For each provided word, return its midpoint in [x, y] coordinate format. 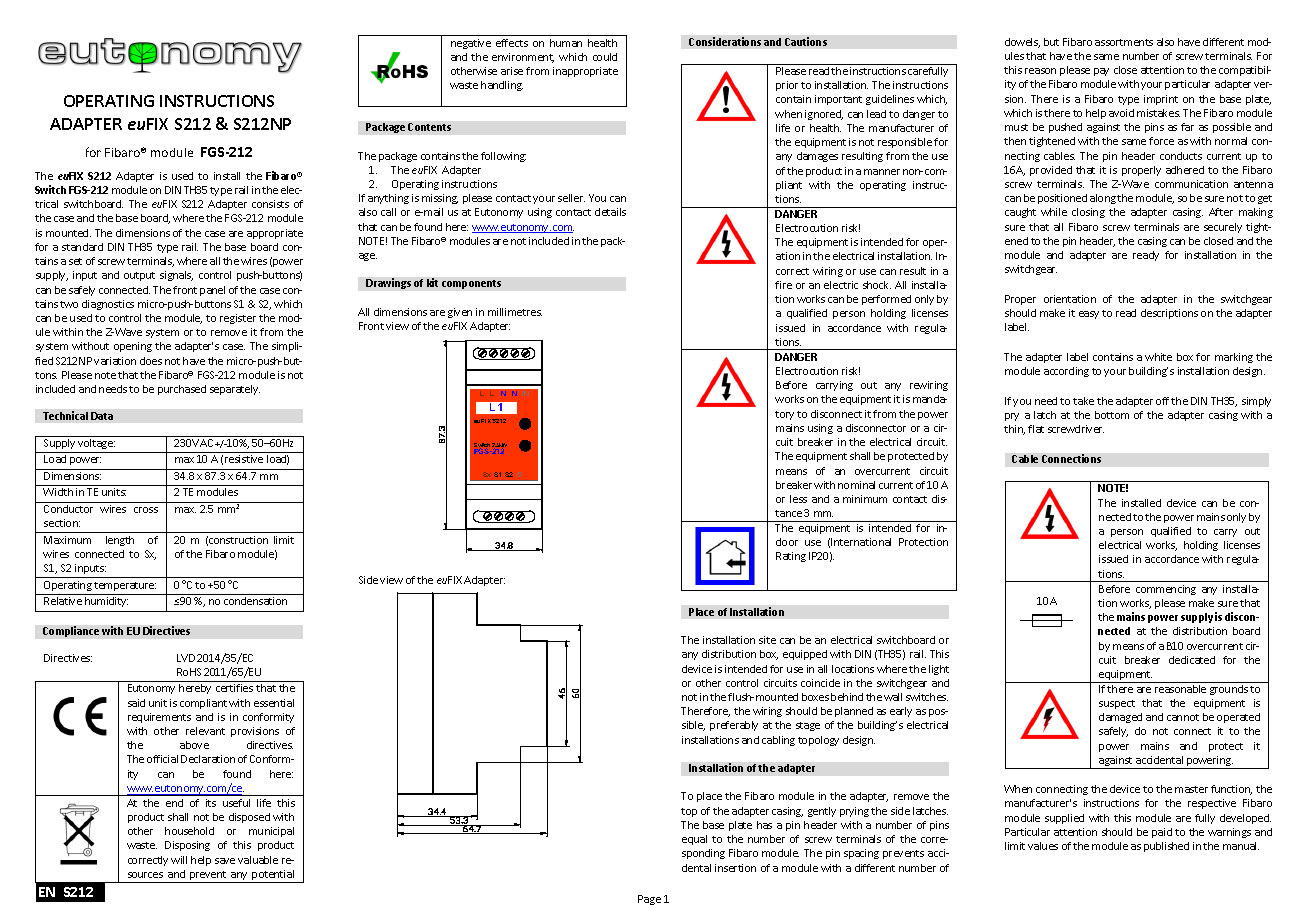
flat [1036, 429]
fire [783, 285]
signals [176, 276]
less [798, 499]
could [605, 57]
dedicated [1192, 660]
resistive [244, 459]
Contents [429, 127]
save [225, 861]
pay [1101, 72]
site [767, 640]
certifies [234, 688]
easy [1089, 315]
